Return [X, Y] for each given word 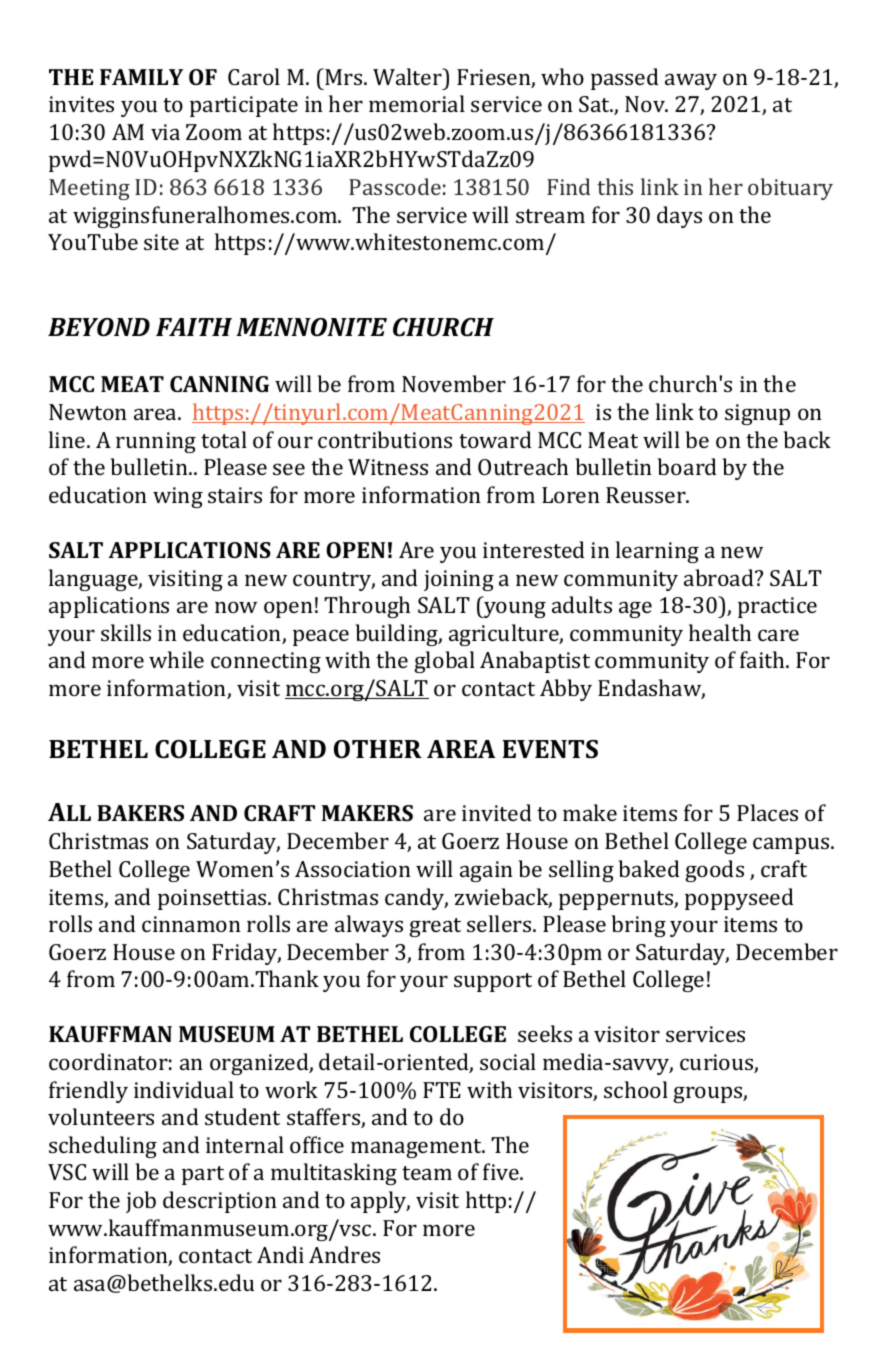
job [141, 1202]
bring [638, 926]
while [176, 659]
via [165, 132]
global [444, 662]
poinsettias [213, 899]
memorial [417, 103]
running [156, 442]
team [427, 1173]
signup [757, 414]
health [720, 632]
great [435, 927]
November [454, 383]
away [691, 81]
